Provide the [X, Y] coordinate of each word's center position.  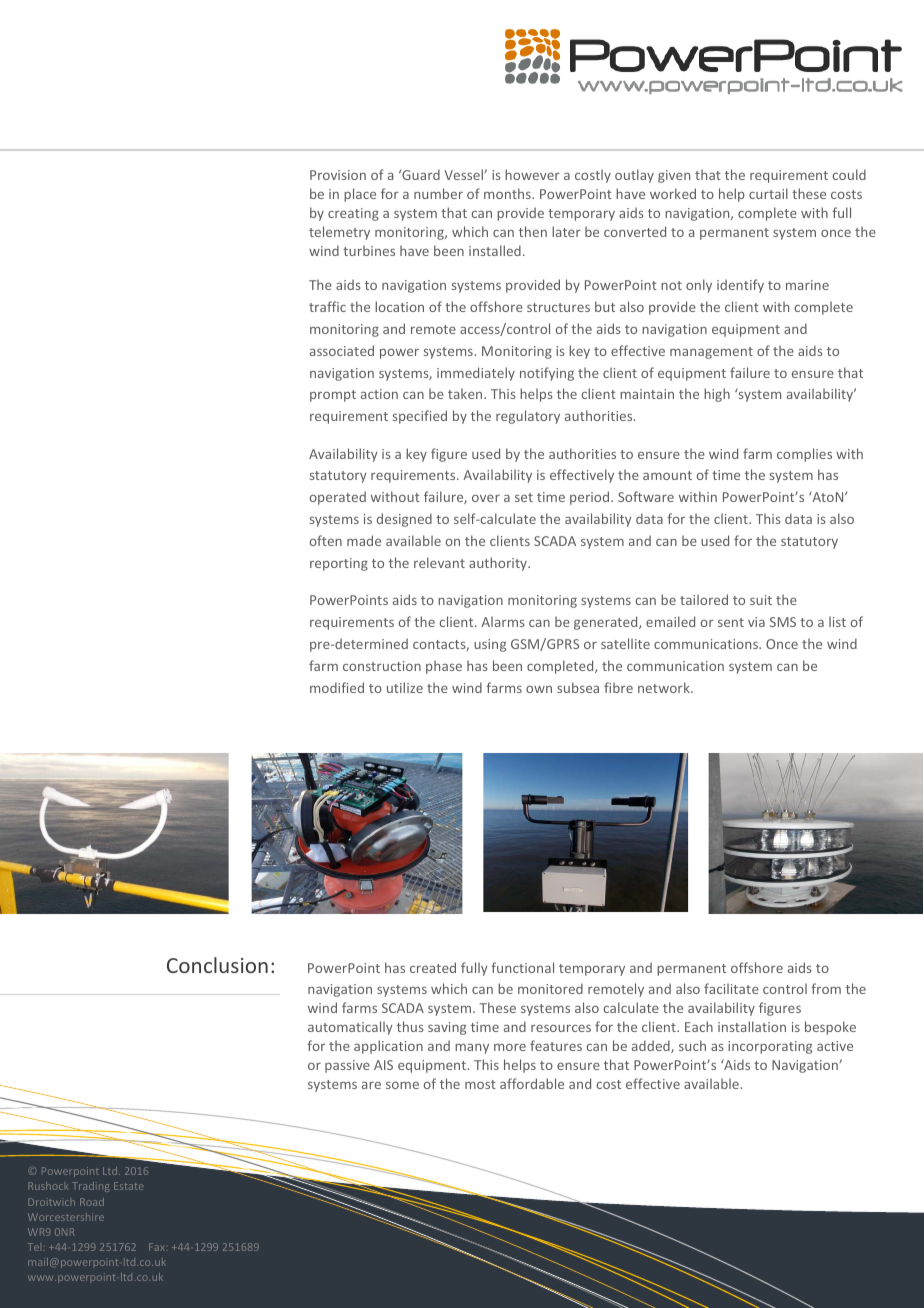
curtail [768, 193]
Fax [157, 1247]
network [665, 687]
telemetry [339, 233]
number [438, 193]
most [480, 1084]
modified [337, 687]
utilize [405, 687]
